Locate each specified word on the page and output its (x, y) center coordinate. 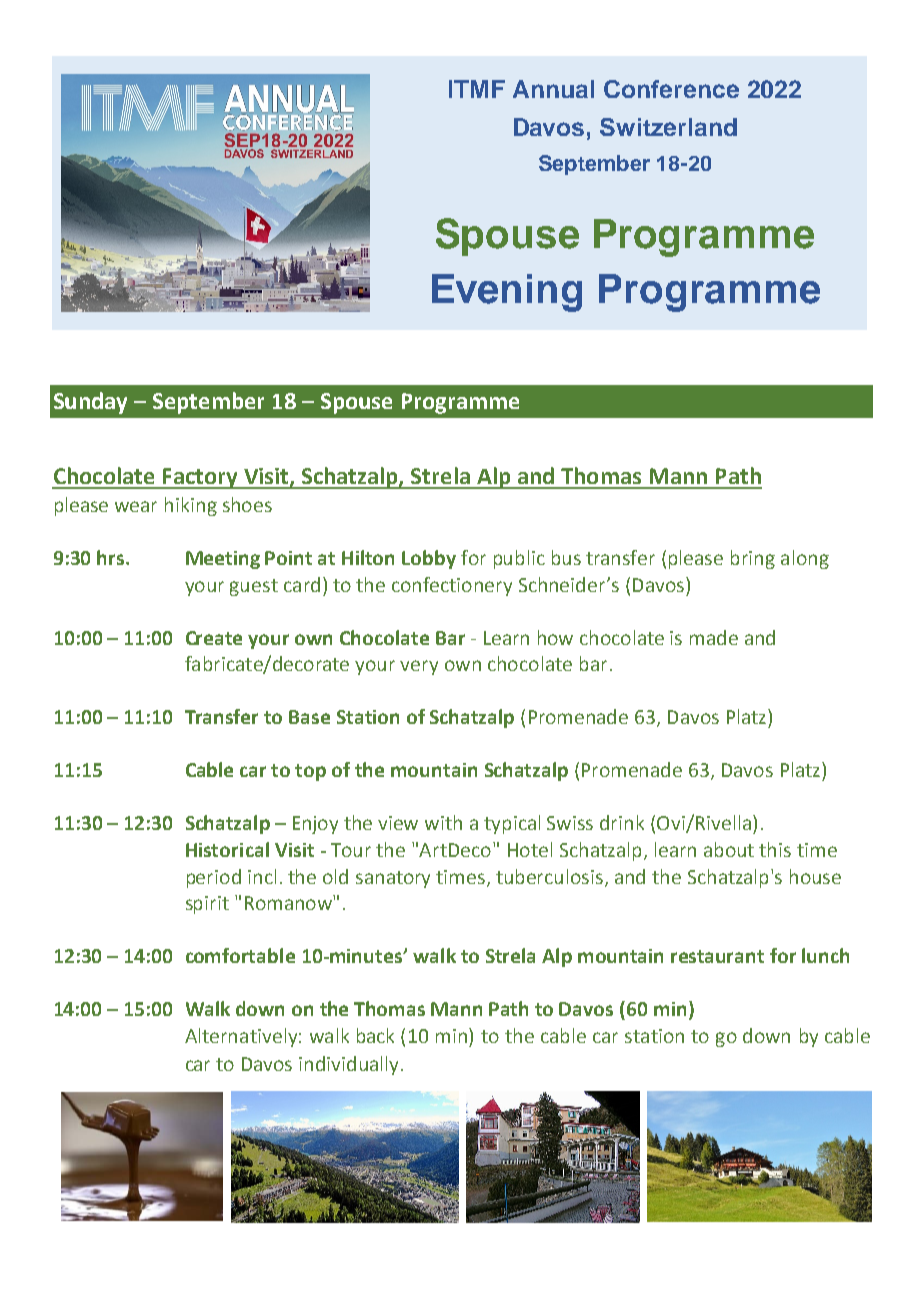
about (729, 849)
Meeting (223, 560)
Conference (671, 89)
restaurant (717, 956)
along (805, 559)
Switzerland (668, 127)
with (443, 822)
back (375, 1035)
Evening (507, 293)
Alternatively (241, 1037)
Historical (227, 849)
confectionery (452, 586)
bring (753, 559)
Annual (553, 89)
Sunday (90, 403)
